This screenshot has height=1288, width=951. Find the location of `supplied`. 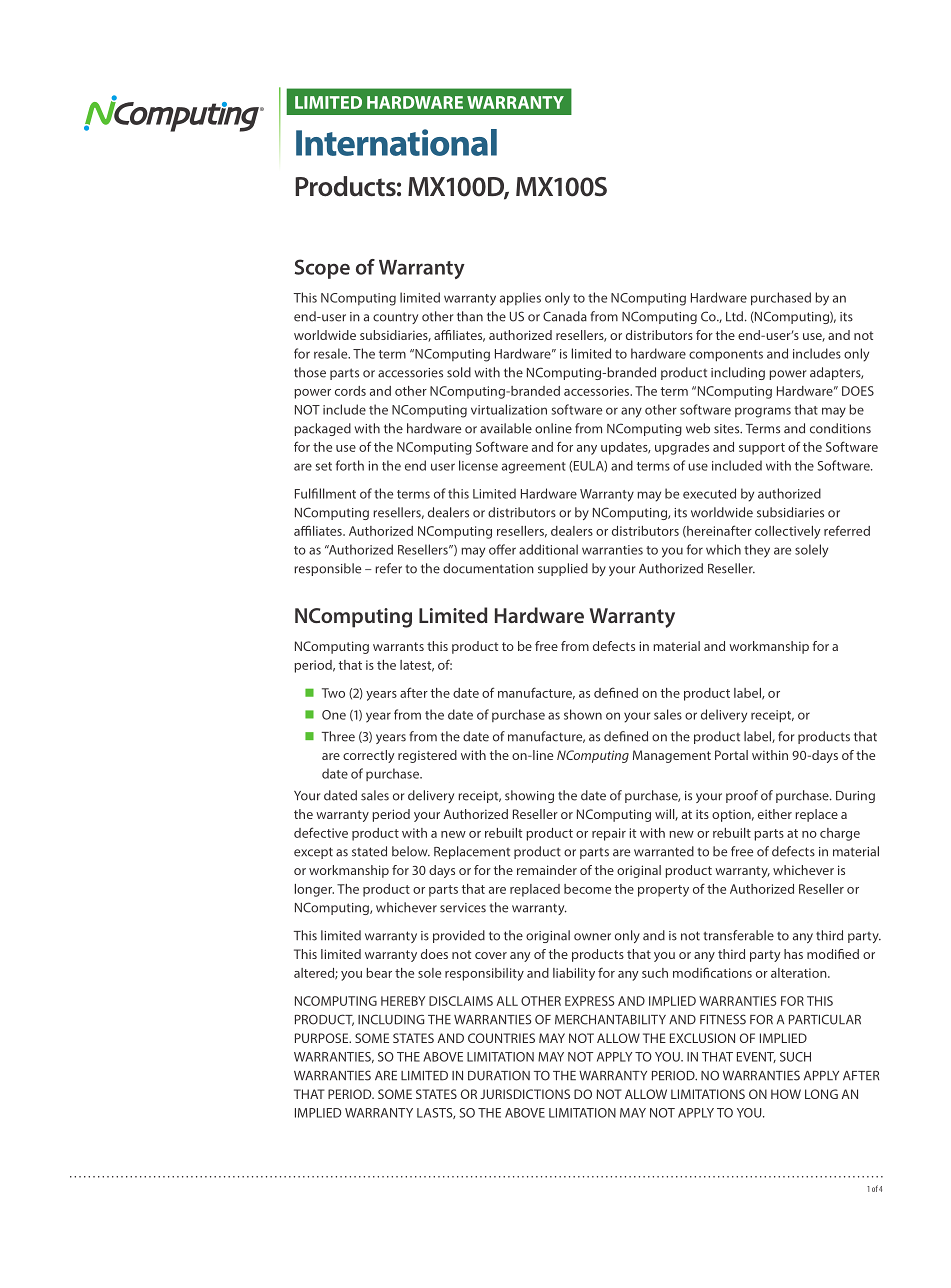

supplied is located at coordinates (563, 569).
